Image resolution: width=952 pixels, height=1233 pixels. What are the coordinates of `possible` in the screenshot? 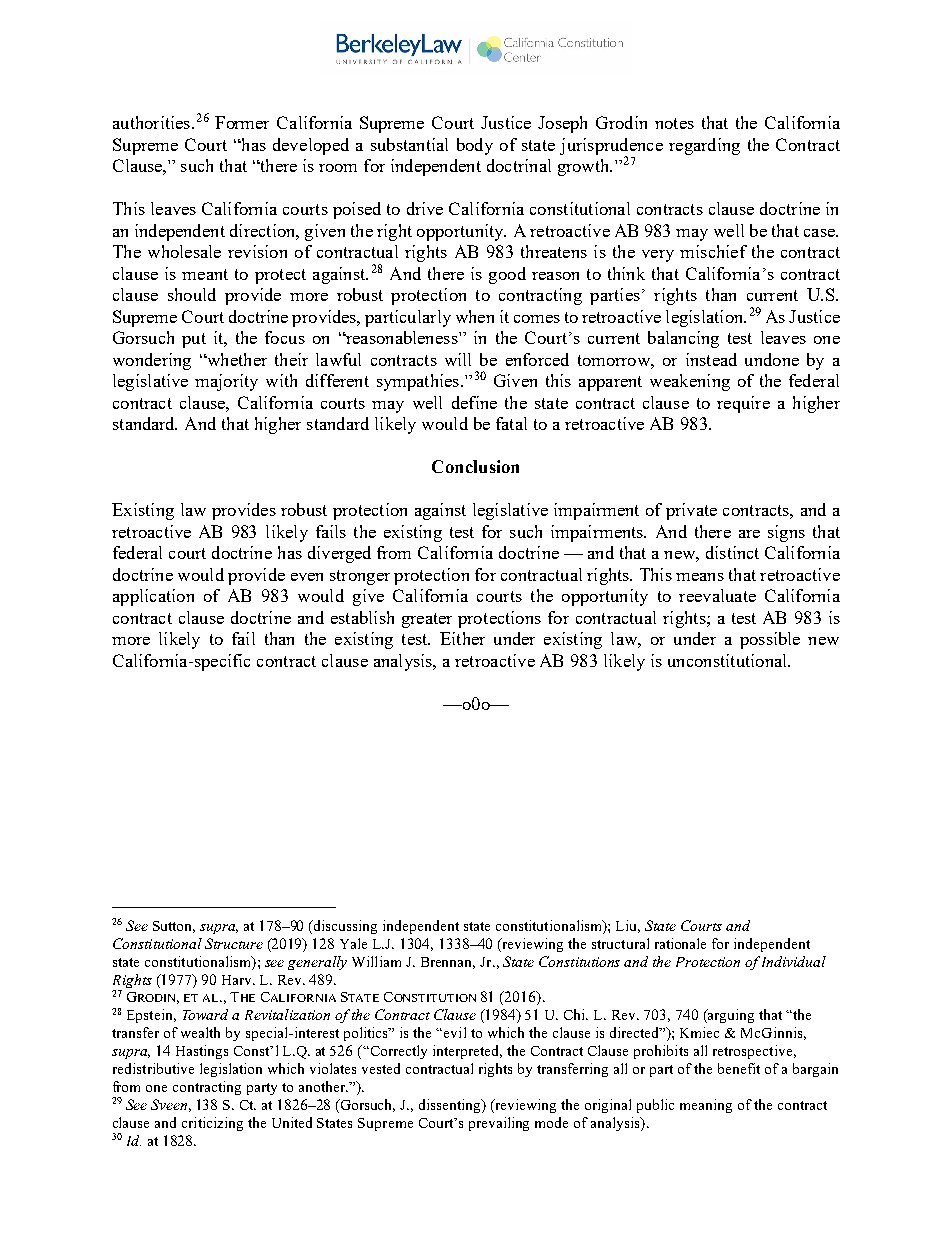 It's located at (770, 640).
